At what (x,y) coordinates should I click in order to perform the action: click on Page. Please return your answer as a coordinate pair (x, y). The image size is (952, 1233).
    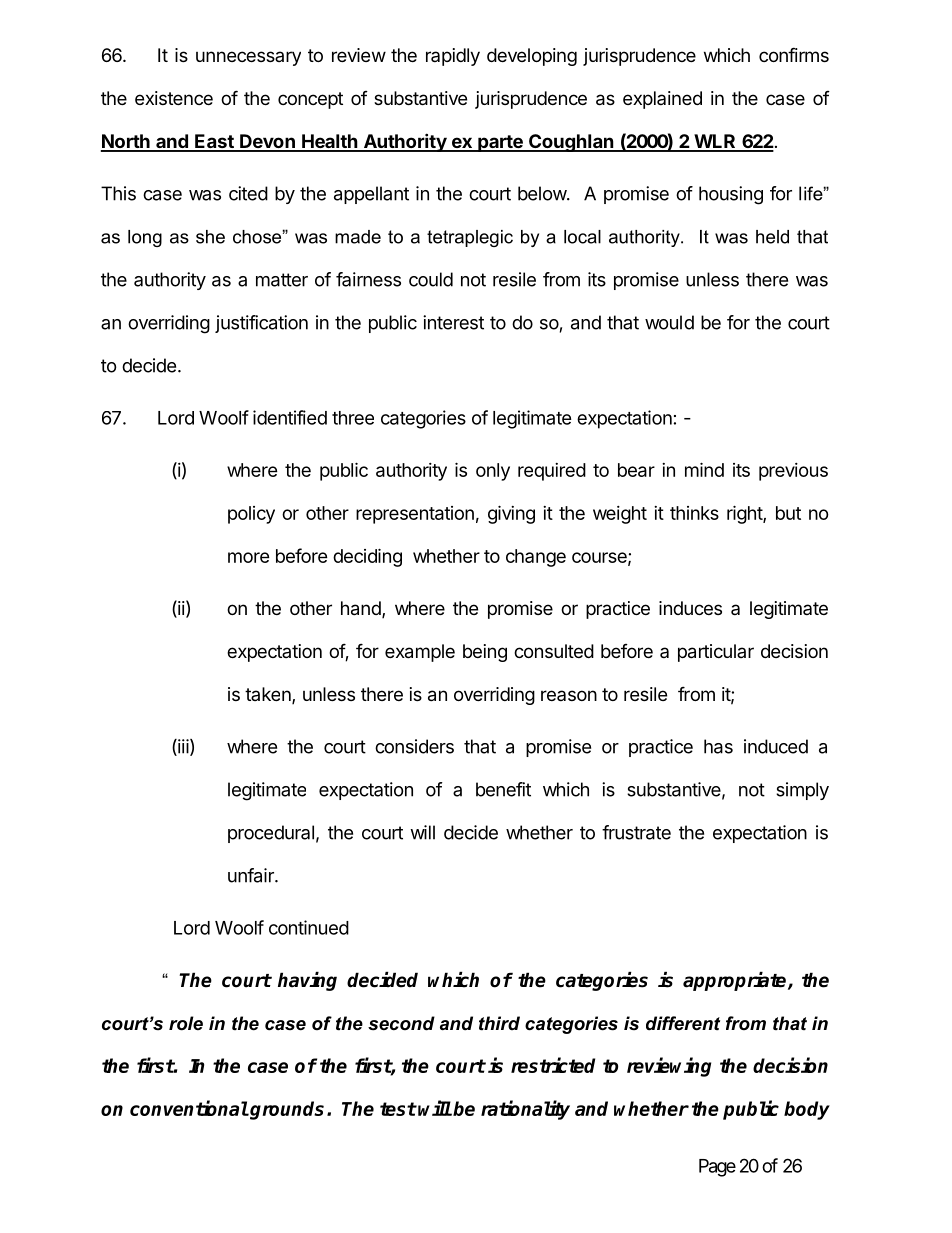
    Looking at the image, I should click on (717, 1168).
